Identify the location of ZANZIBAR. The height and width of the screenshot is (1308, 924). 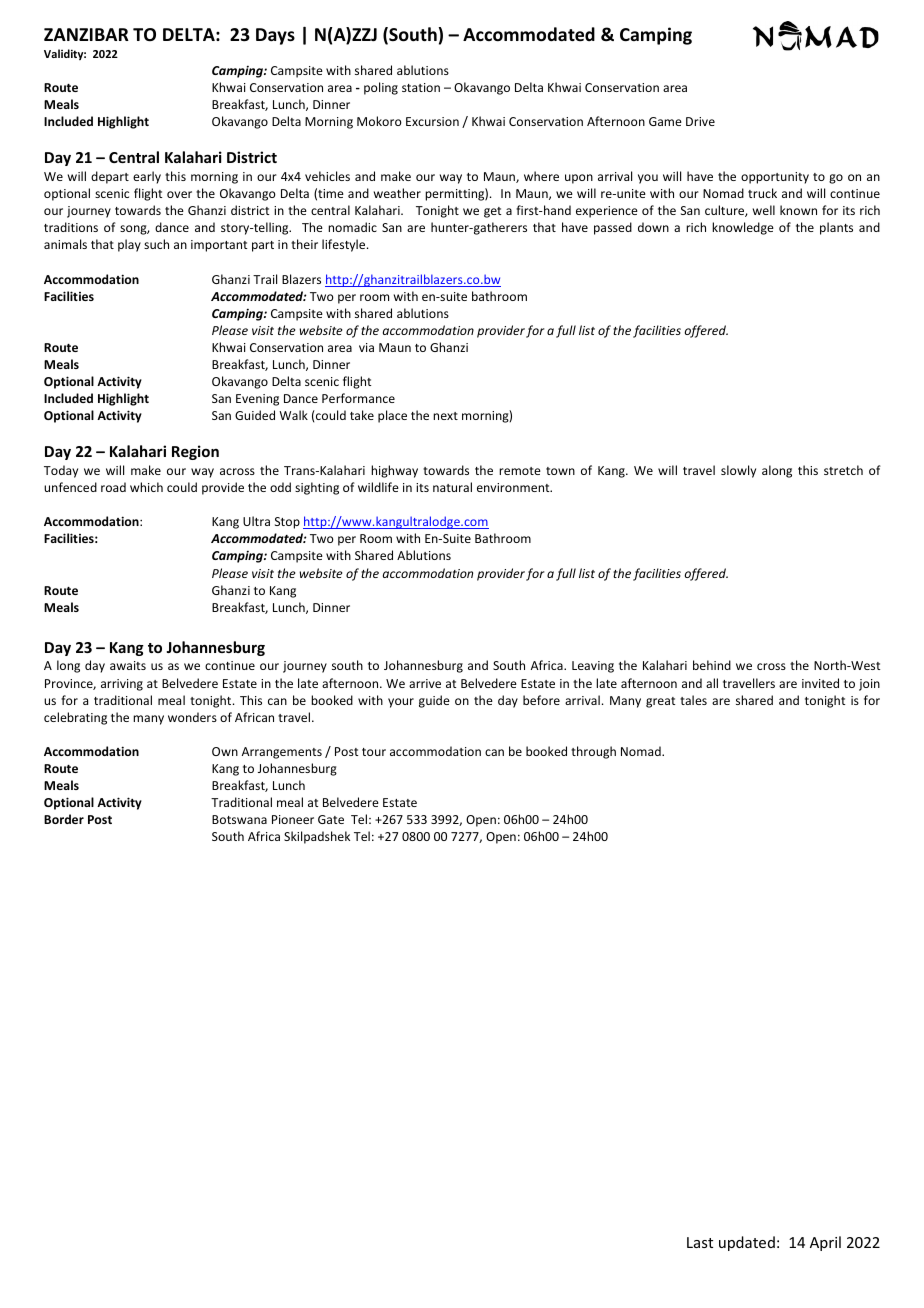
(86, 34).
